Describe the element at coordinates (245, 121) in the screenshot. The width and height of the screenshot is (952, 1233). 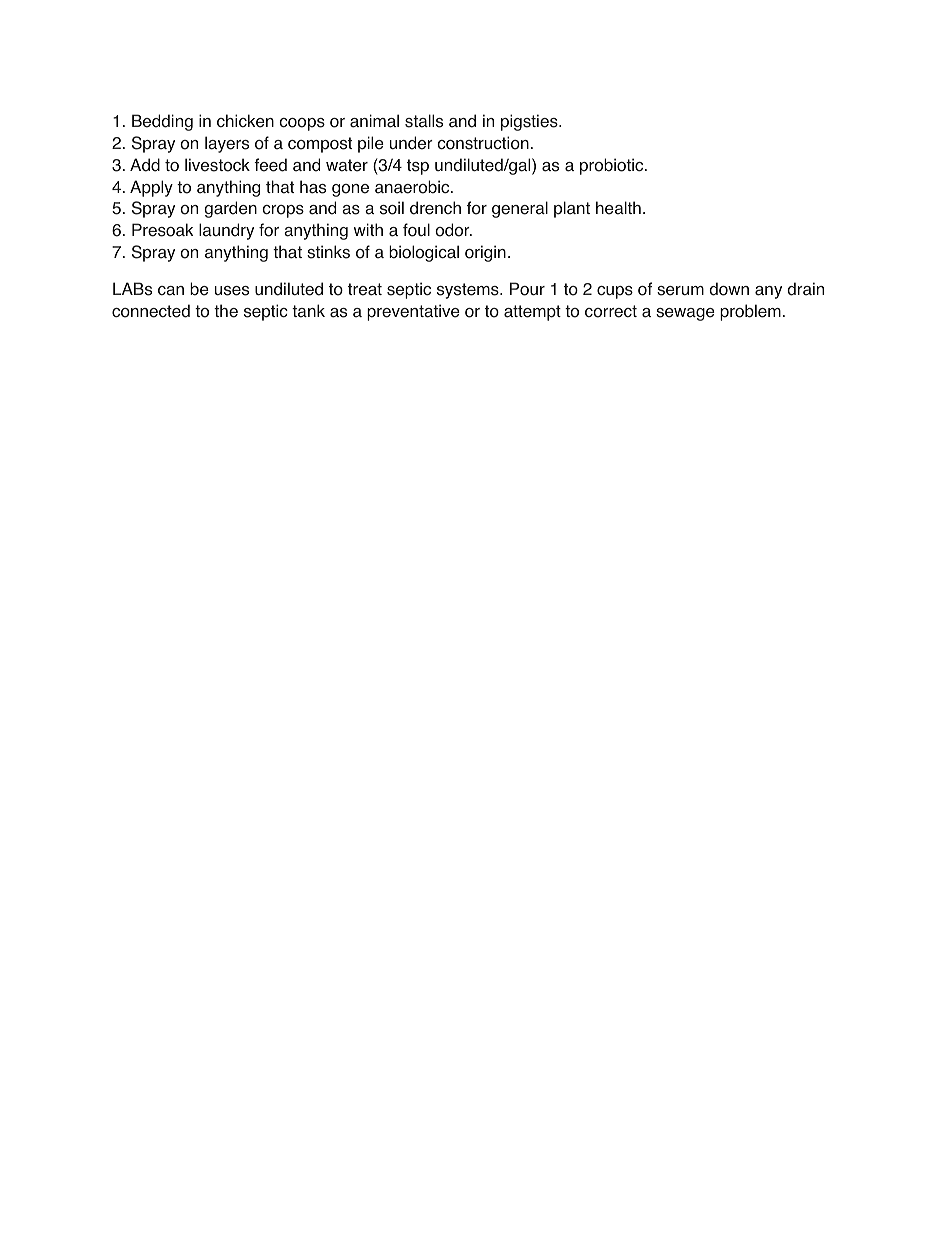
I see `chicken` at that location.
